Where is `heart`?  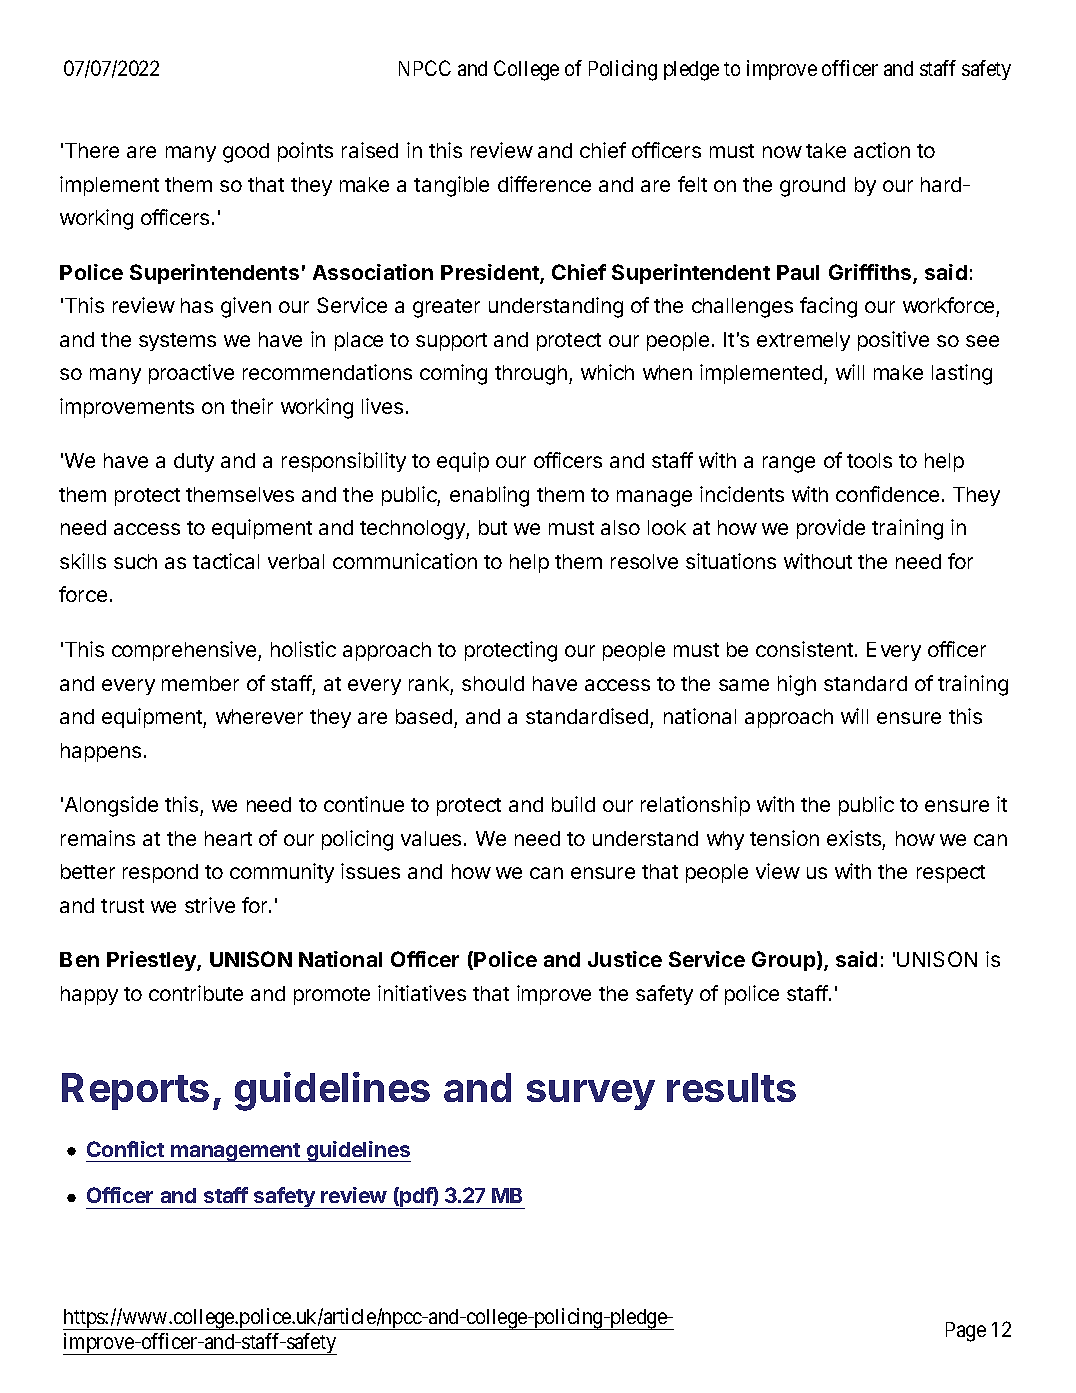
heart is located at coordinates (228, 838).
